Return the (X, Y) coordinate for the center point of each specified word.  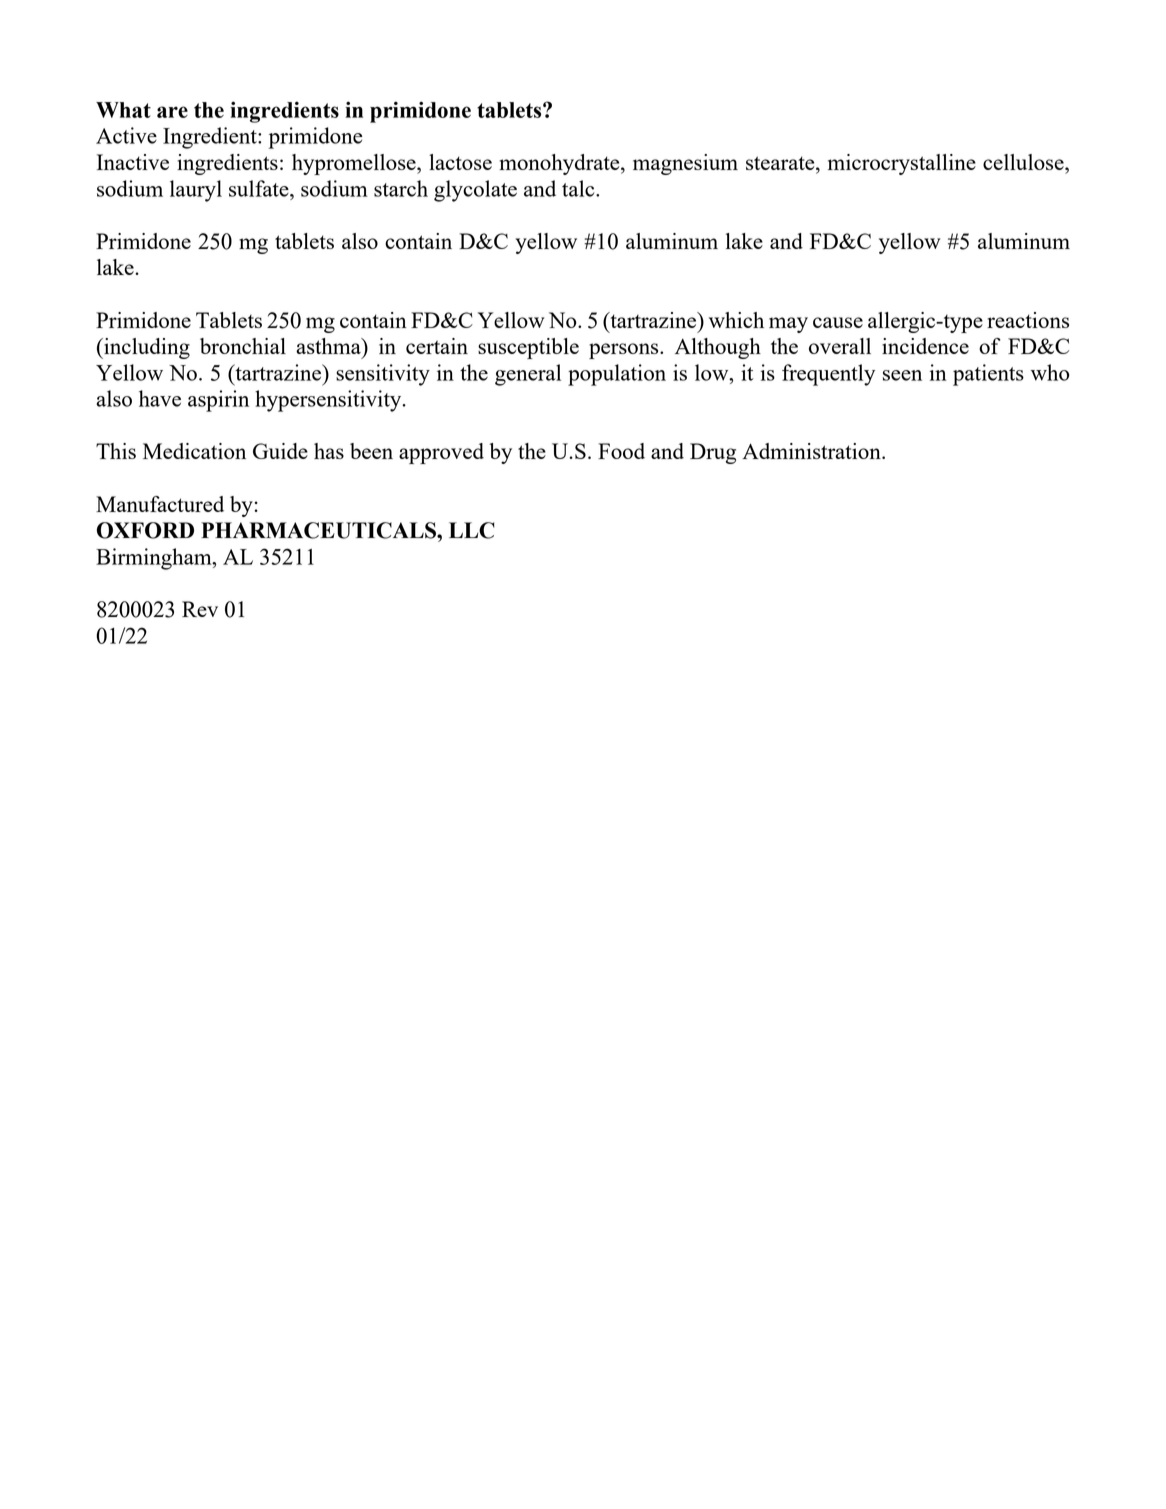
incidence (925, 346)
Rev (200, 609)
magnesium (685, 164)
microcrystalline (902, 164)
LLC (472, 530)
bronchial (243, 346)
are (172, 112)
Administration (812, 451)
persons (625, 351)
